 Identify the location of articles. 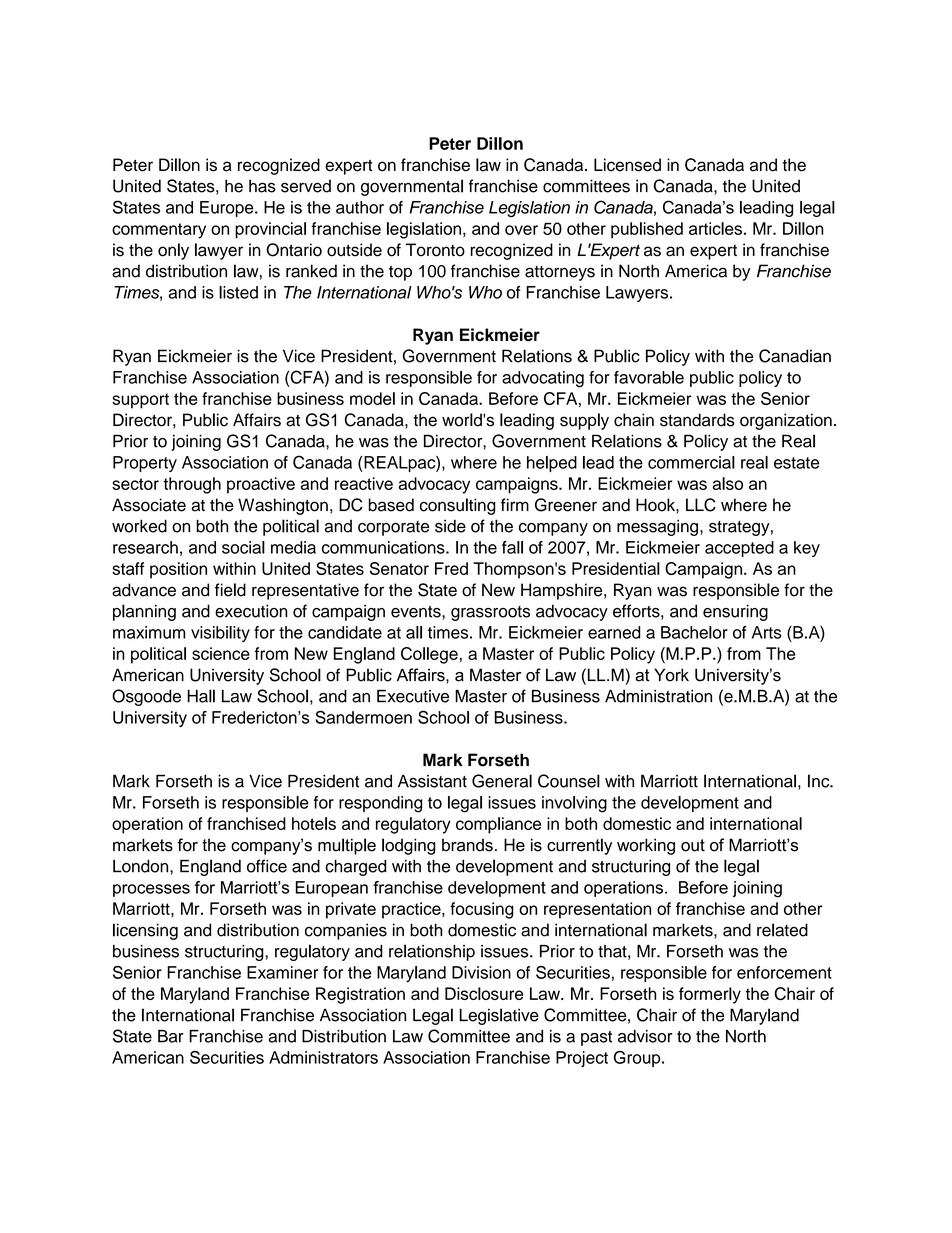
(715, 228).
